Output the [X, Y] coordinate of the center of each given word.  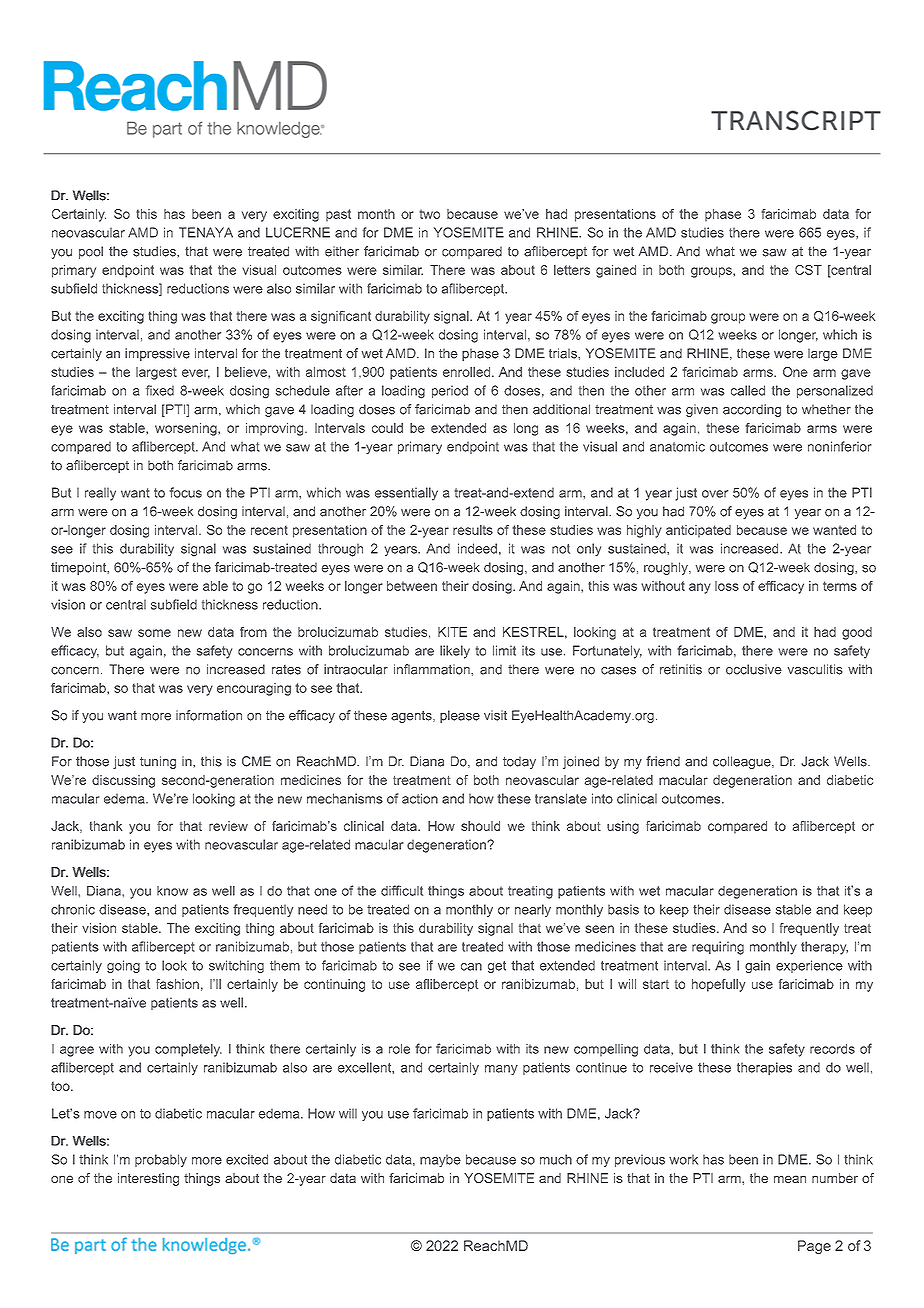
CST [808, 270]
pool [91, 252]
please [460, 716]
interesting [148, 1179]
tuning [158, 762]
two [429, 214]
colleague [743, 762]
